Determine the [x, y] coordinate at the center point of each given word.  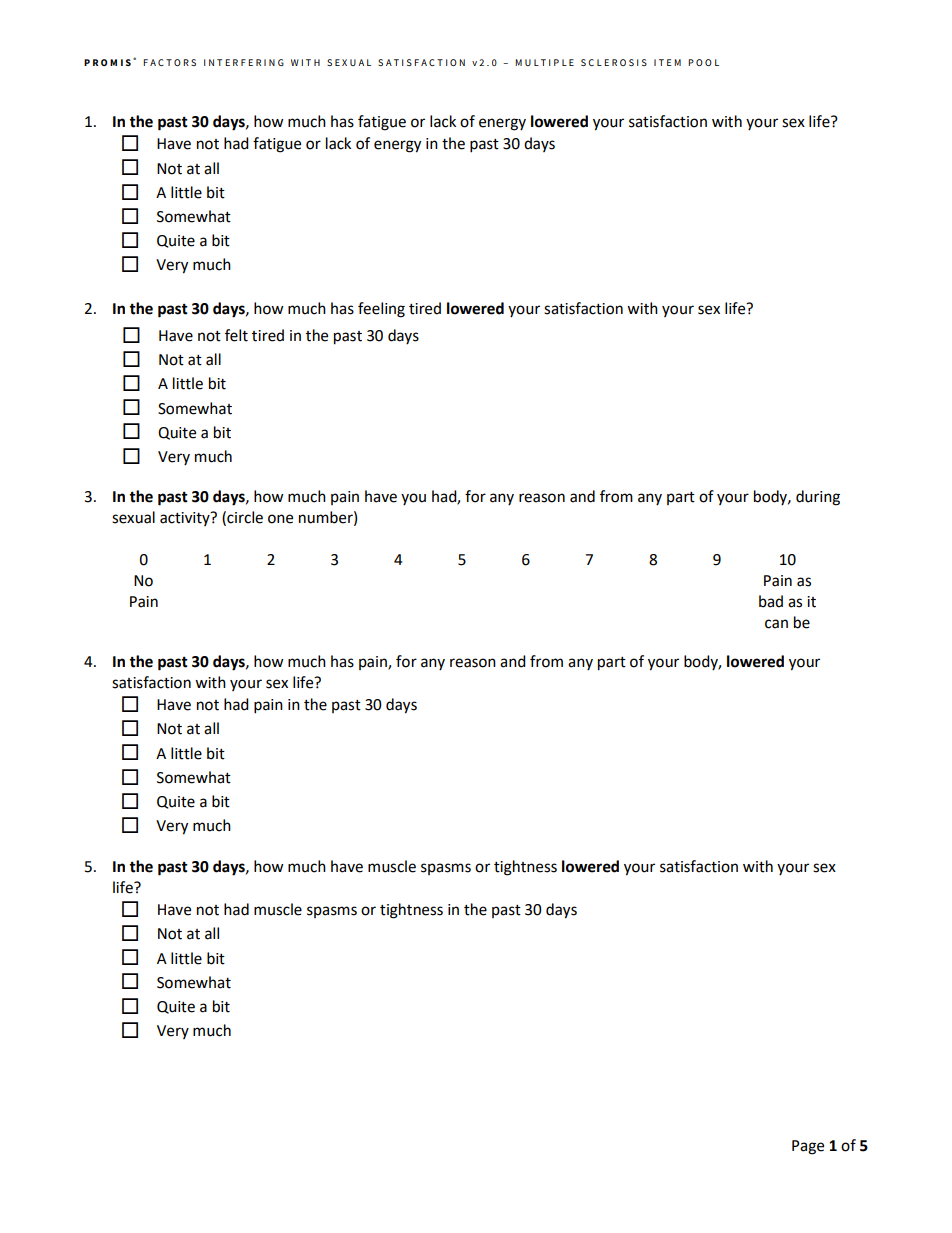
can [776, 624]
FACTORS [169, 62]
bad [771, 601]
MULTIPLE [544, 62]
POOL [703, 62]
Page [808, 1147]
